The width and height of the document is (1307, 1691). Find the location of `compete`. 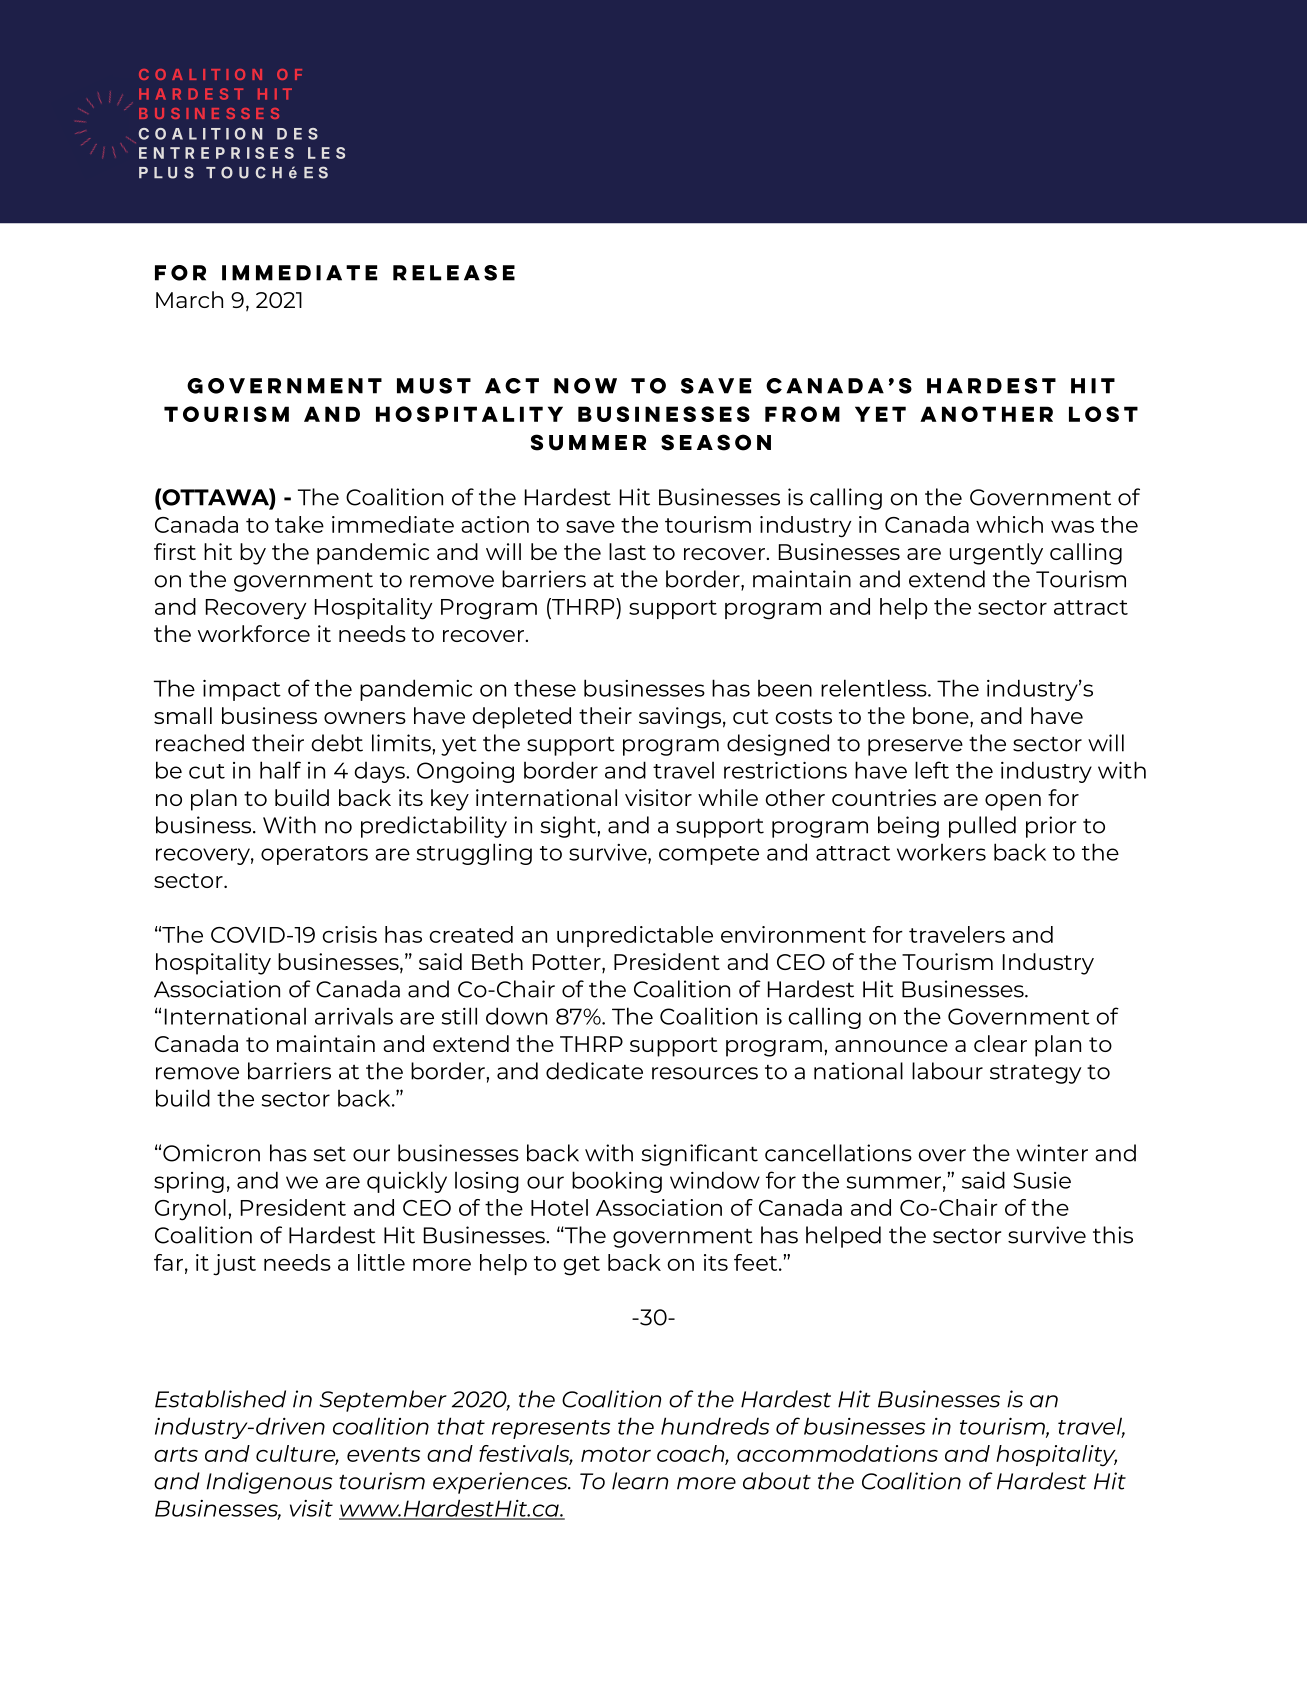

compete is located at coordinates (709, 855).
